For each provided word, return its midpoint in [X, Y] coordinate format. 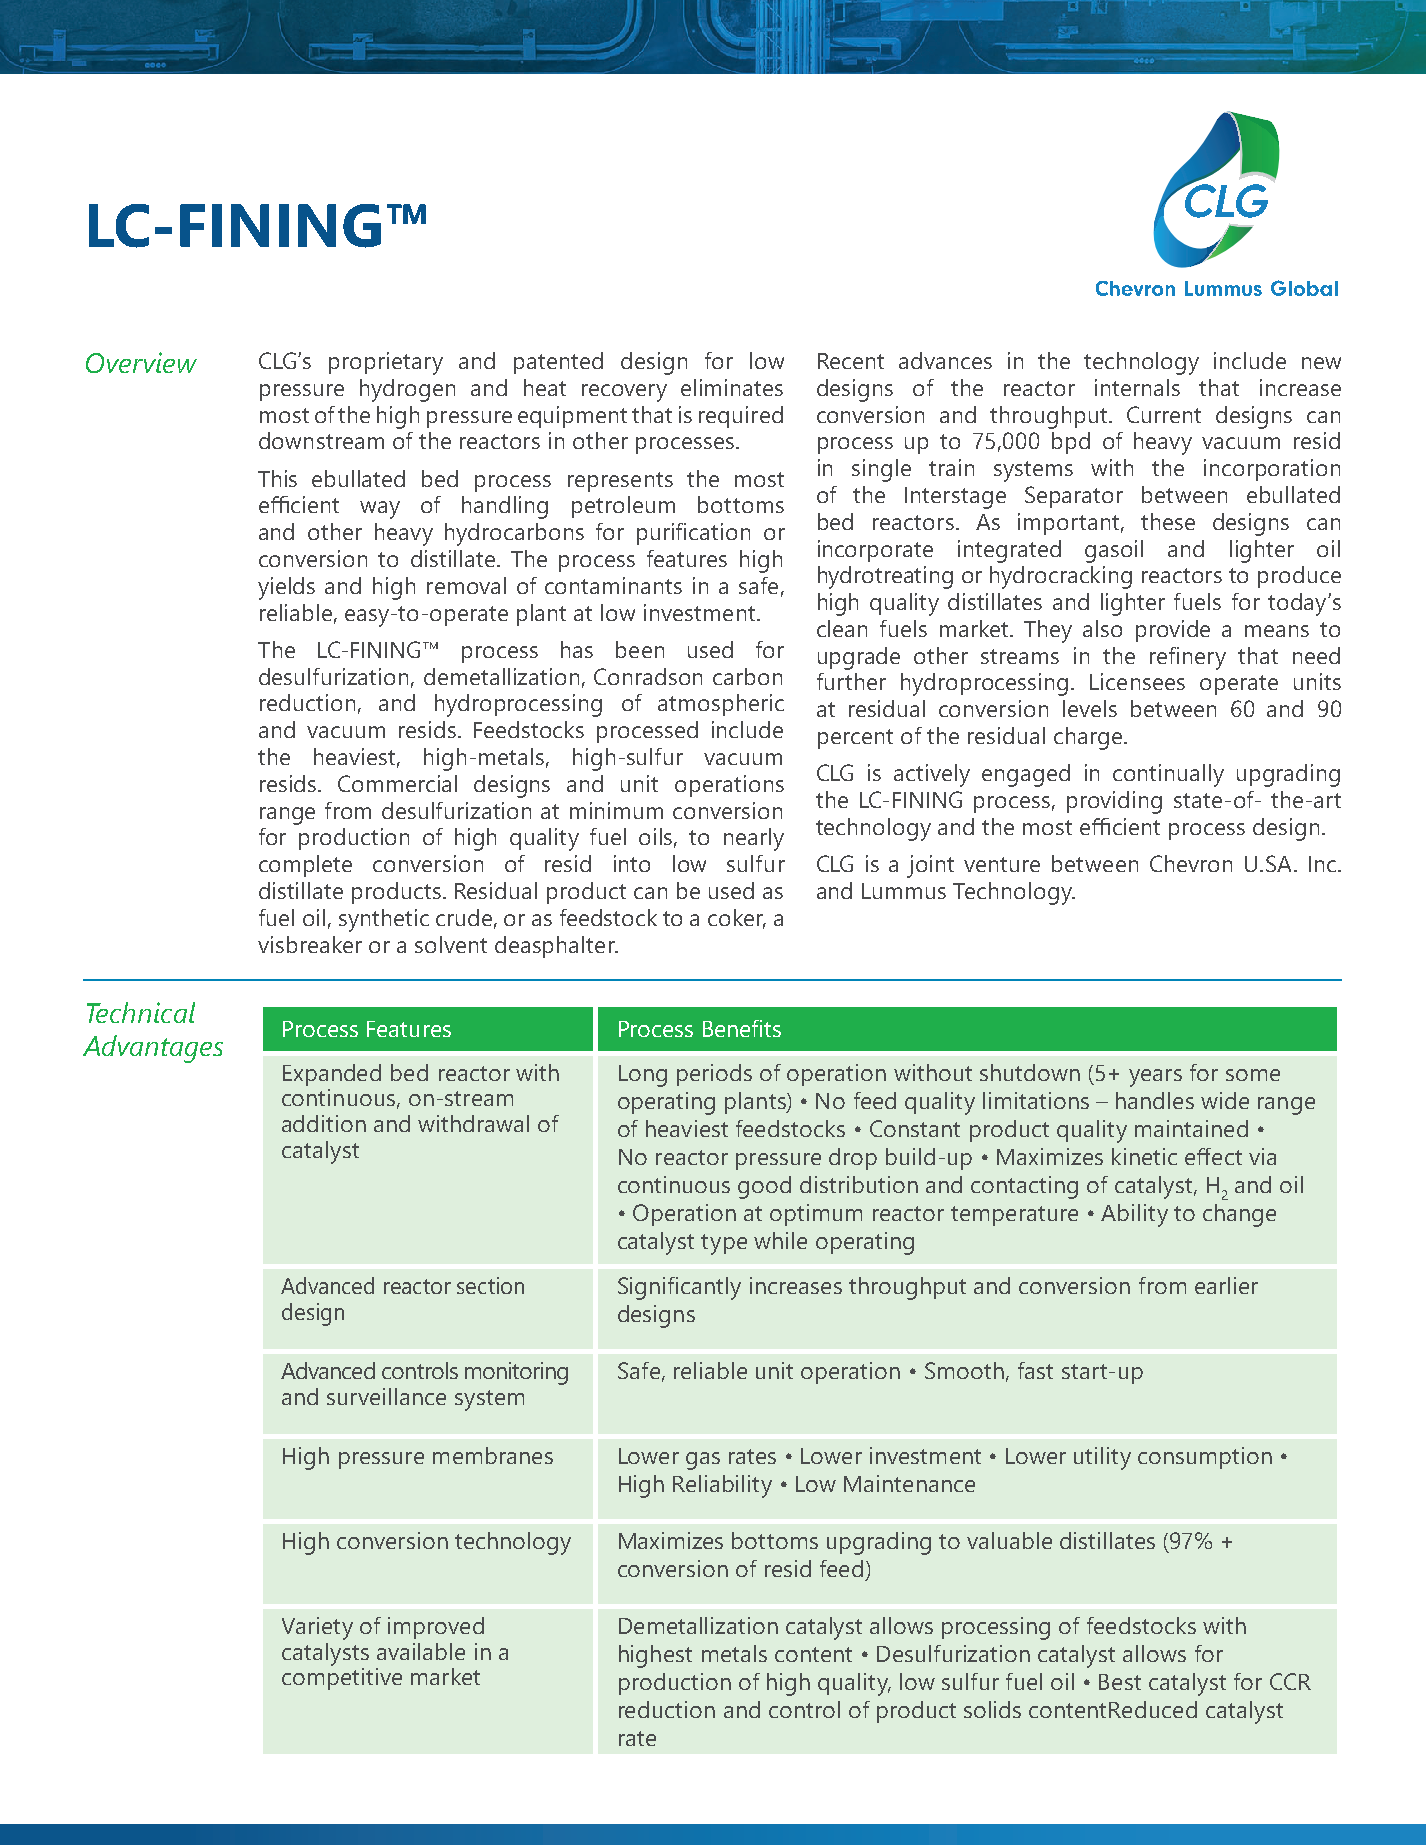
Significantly [679, 1288]
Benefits [742, 1028]
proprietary [386, 363]
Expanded [332, 1075]
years [1155, 1078]
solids [992, 1709]
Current [1164, 414]
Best [1120, 1682]
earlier [1226, 1285]
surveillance [386, 1396]
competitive [342, 1679]
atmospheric [721, 705]
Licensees [1137, 681]
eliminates [732, 387]
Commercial [397, 783]
